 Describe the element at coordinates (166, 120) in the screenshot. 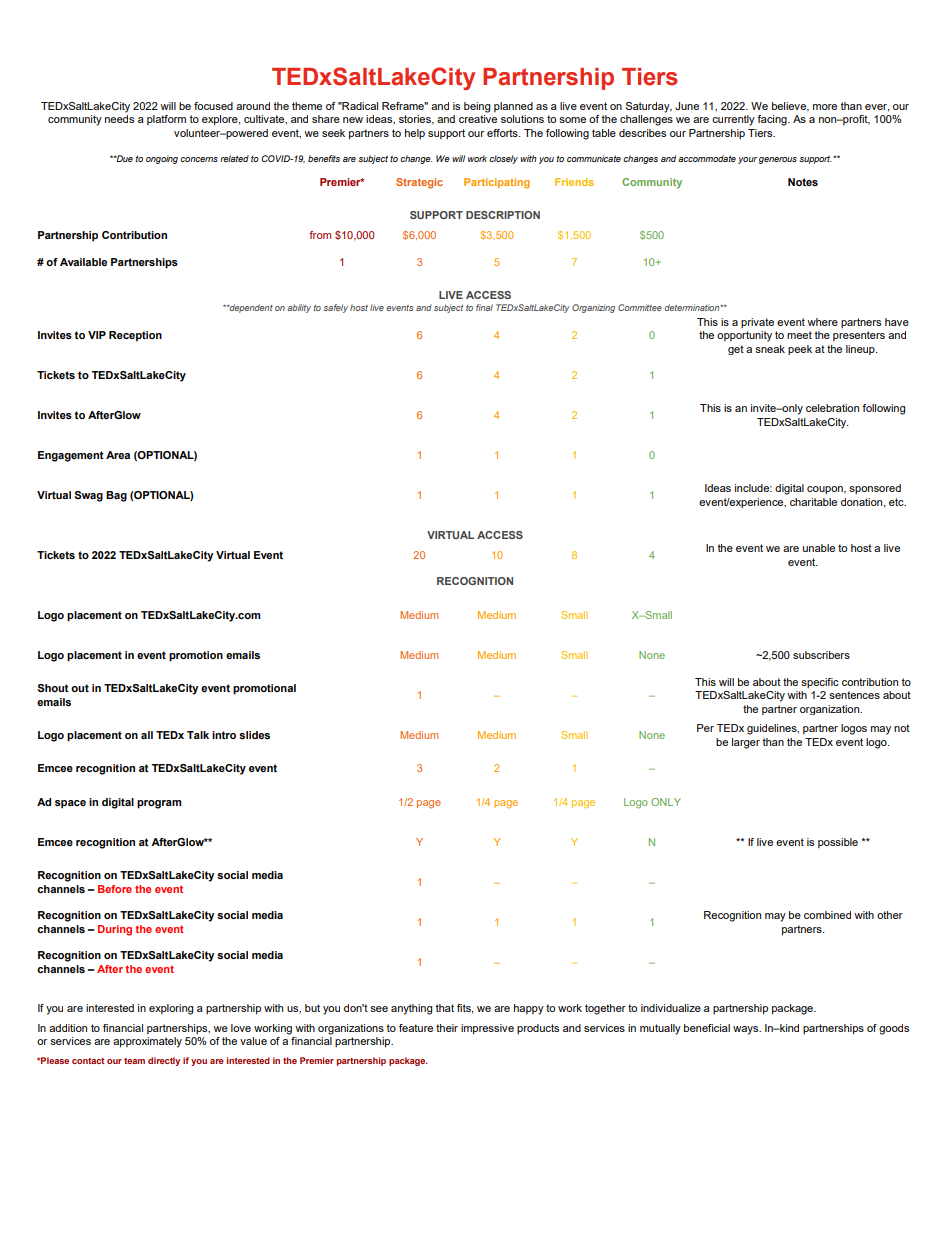

I see `platform` at that location.
